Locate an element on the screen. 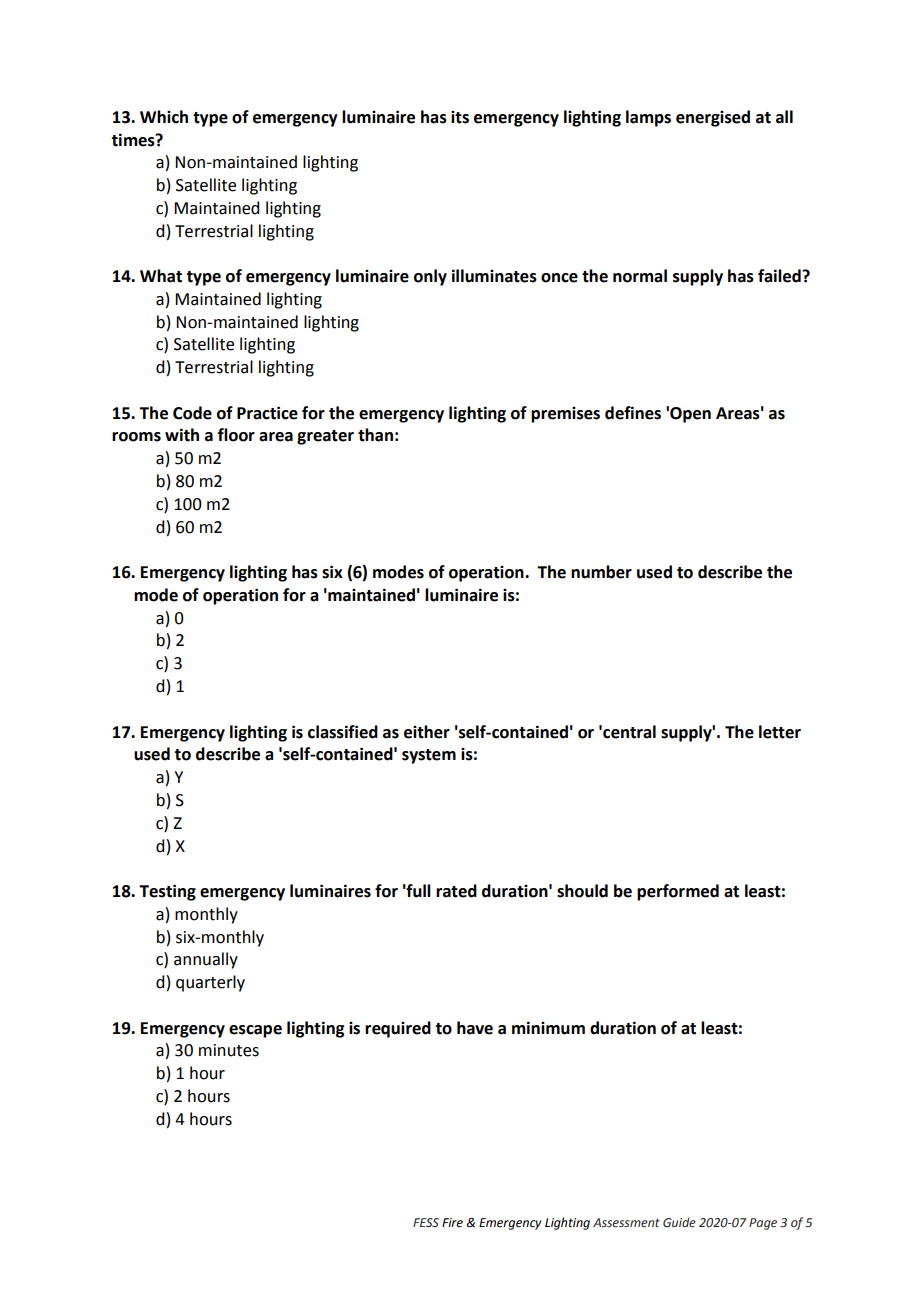 The image size is (924, 1309). Fire is located at coordinates (452, 1223).
